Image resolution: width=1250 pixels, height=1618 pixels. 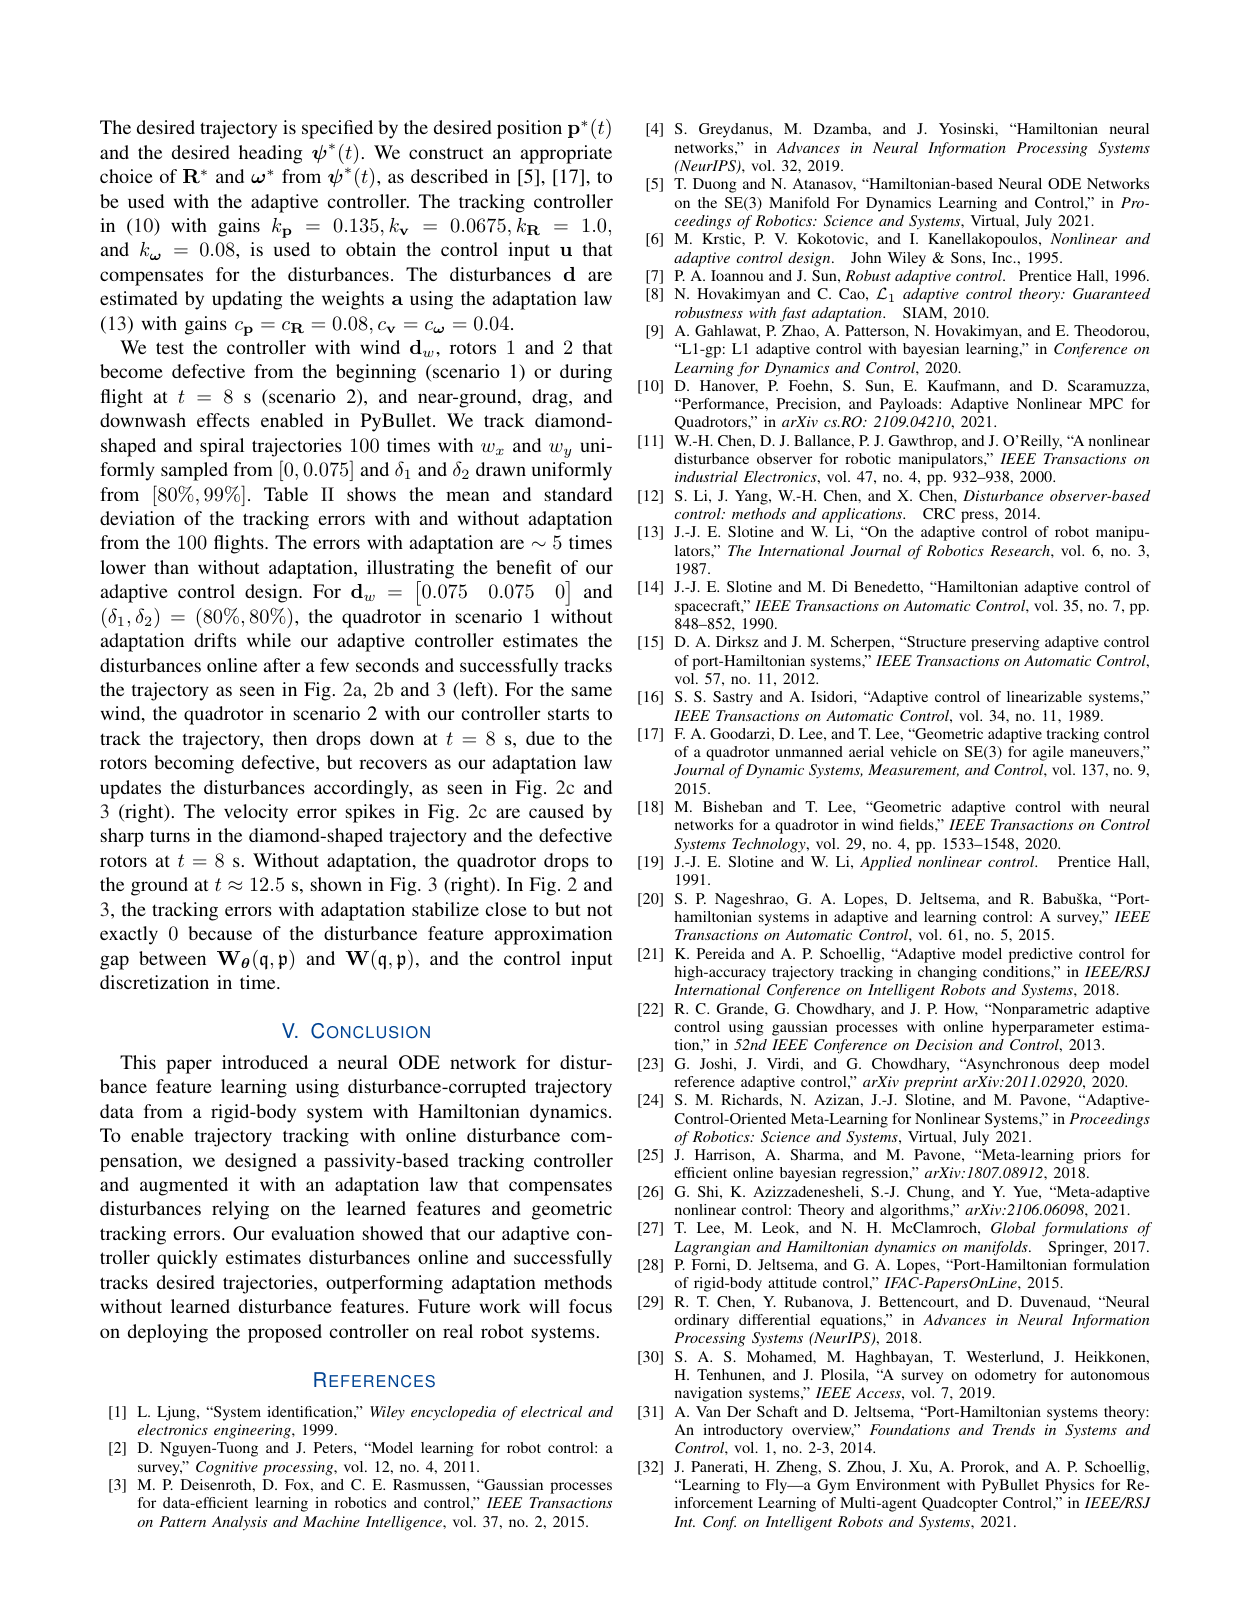 I want to click on Global, so click(x=1013, y=1228).
